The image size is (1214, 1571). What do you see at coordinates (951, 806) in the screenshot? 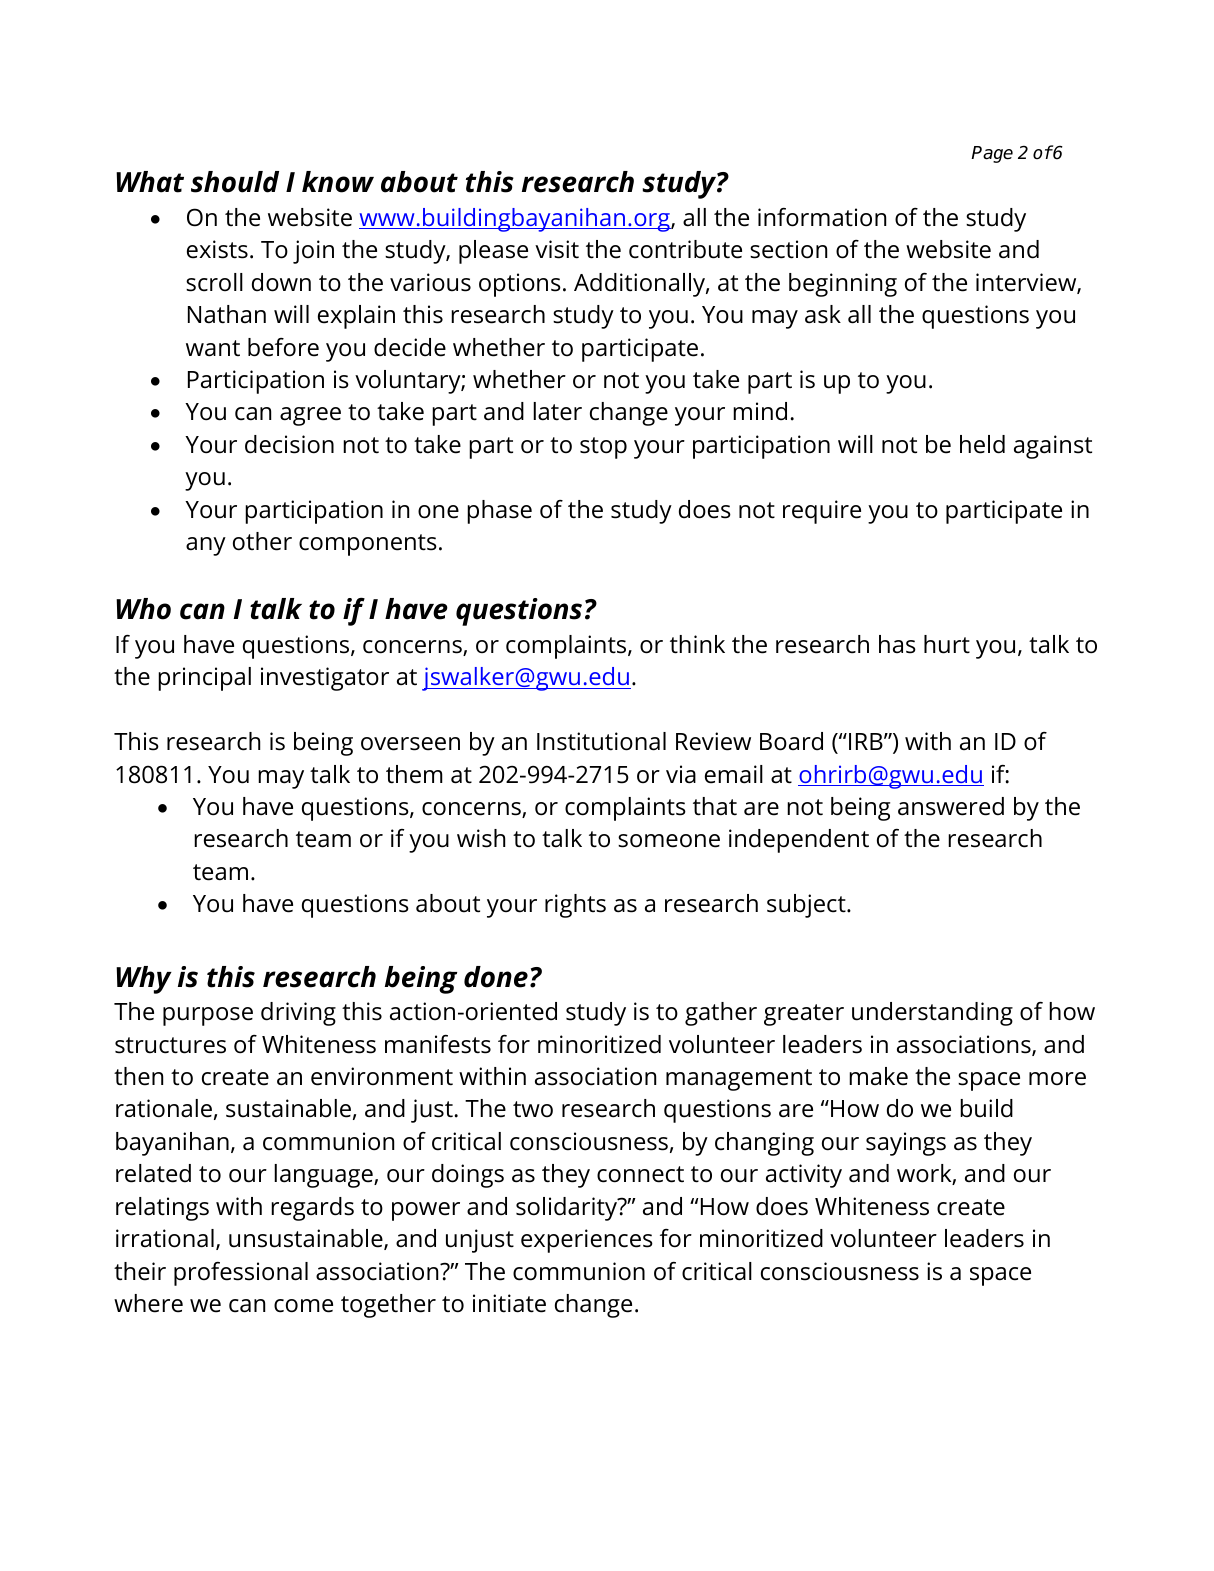
I see `answered` at bounding box center [951, 806].
